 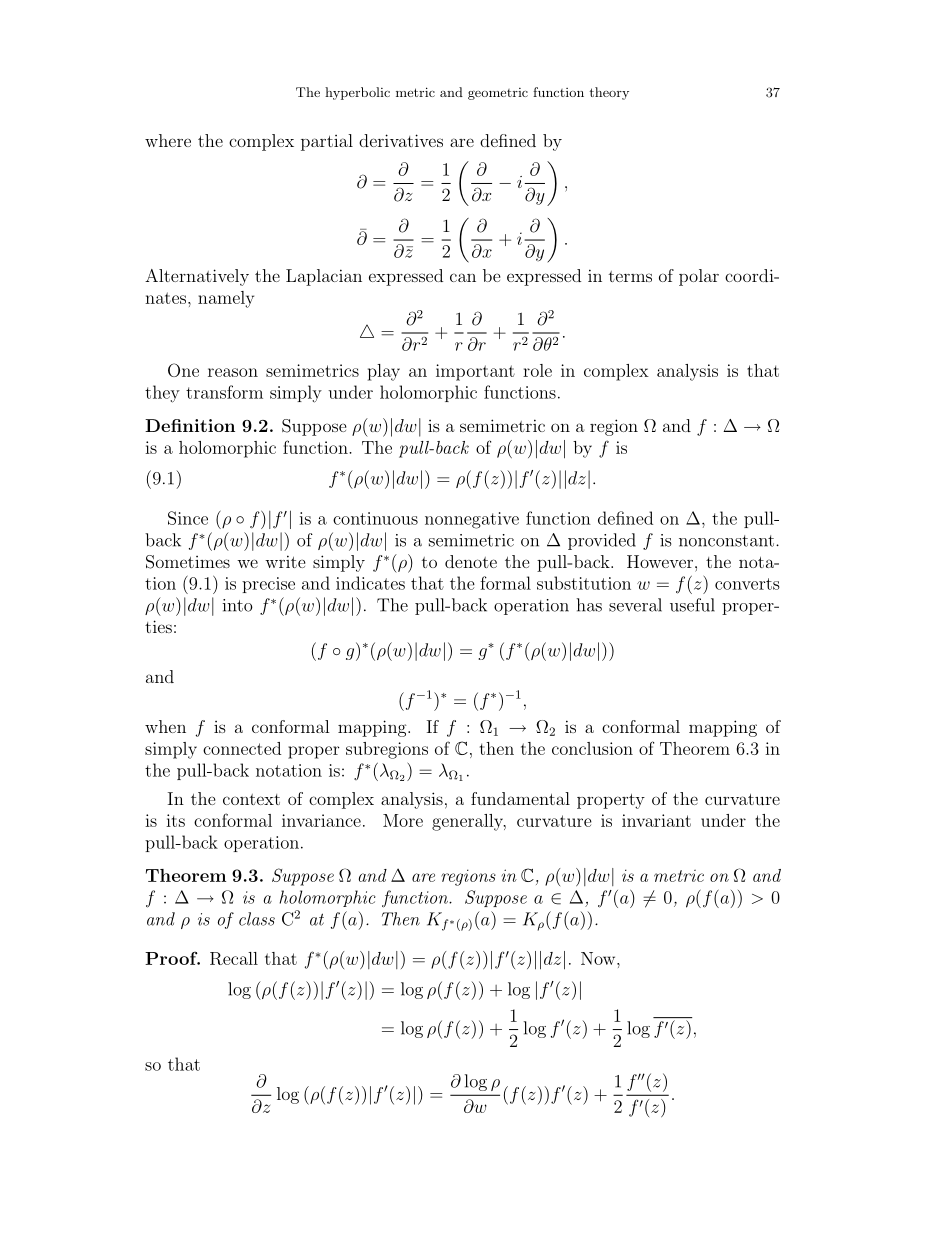 I want to click on where, so click(x=168, y=140).
